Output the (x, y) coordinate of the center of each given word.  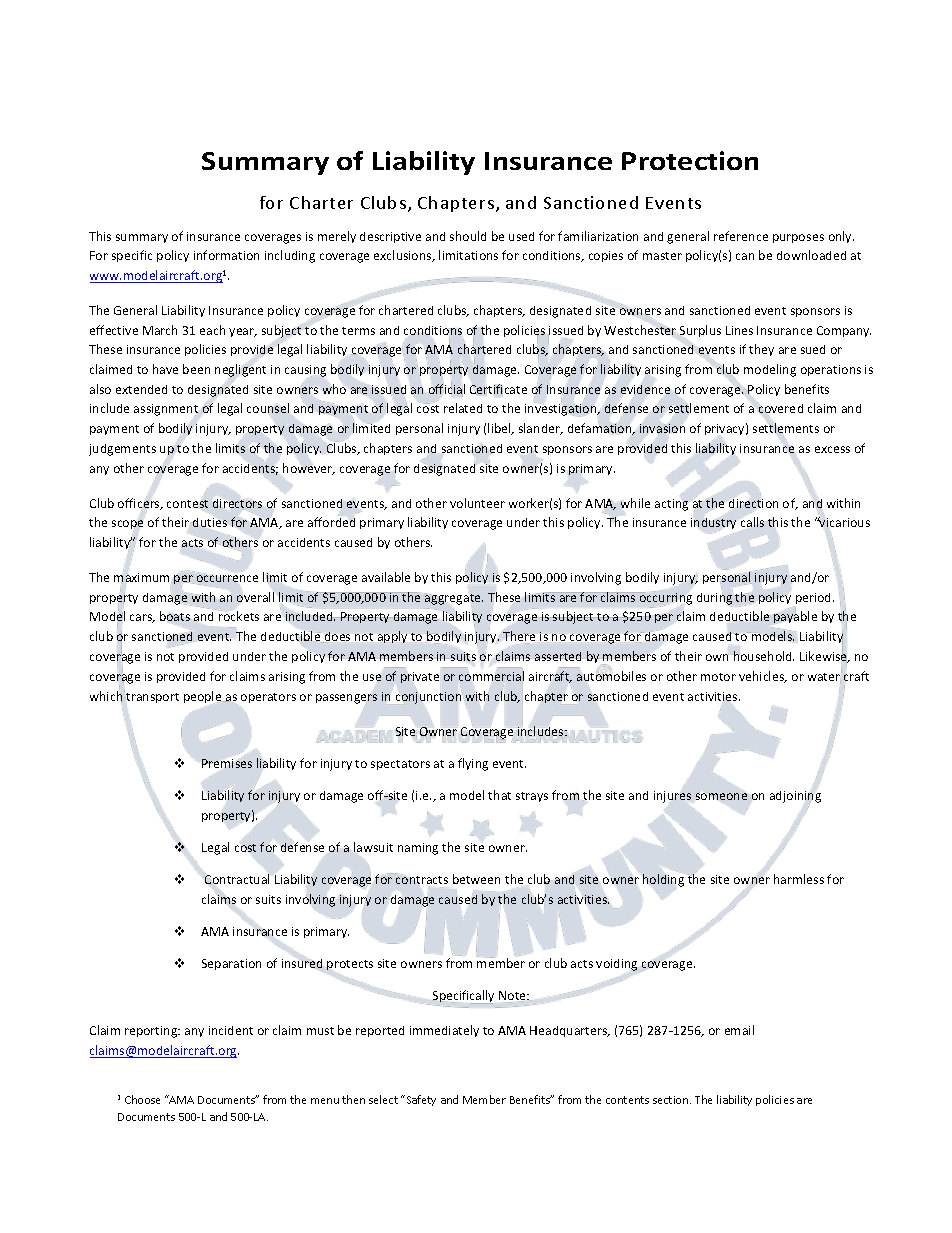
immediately (444, 1031)
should (468, 236)
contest (187, 505)
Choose (142, 1099)
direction (753, 504)
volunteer (477, 503)
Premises (227, 763)
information (226, 255)
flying (473, 764)
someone (721, 796)
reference (741, 236)
